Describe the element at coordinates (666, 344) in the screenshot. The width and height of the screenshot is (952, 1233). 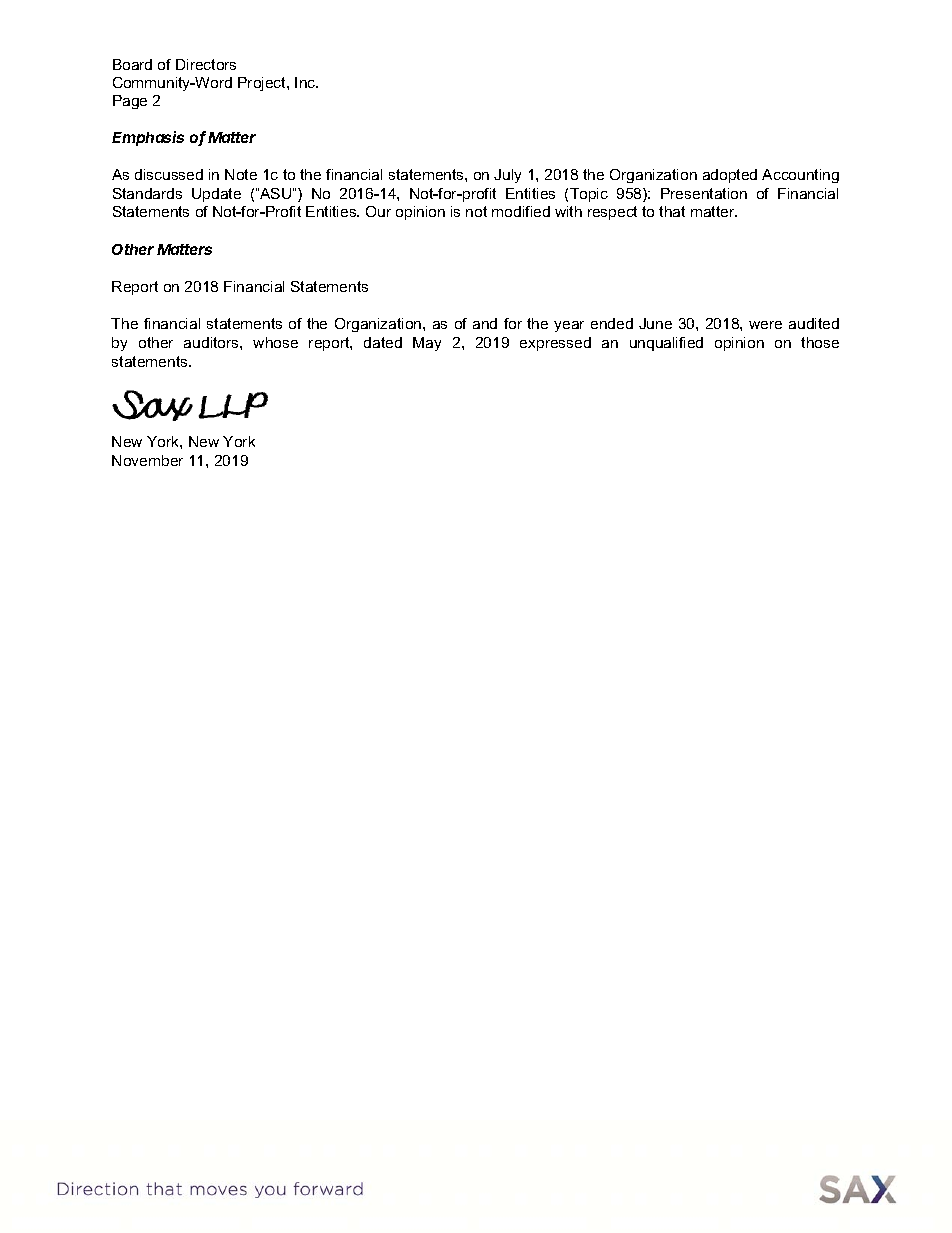
I see `unqualified` at that location.
